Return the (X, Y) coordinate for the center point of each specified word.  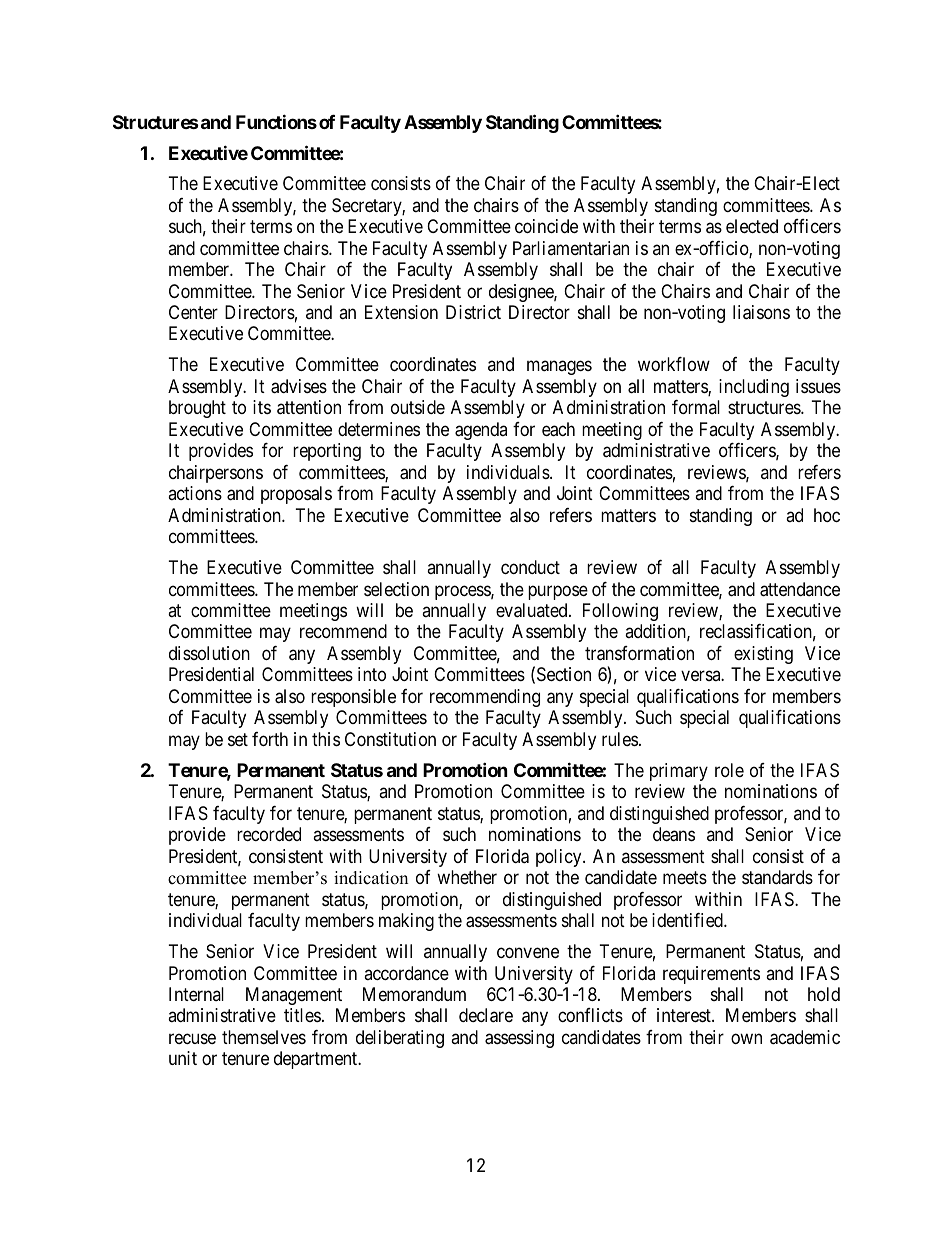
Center (193, 312)
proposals (296, 495)
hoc (827, 515)
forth (270, 739)
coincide (546, 226)
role (729, 770)
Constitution (390, 739)
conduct (530, 567)
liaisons (761, 312)
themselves (264, 1037)
